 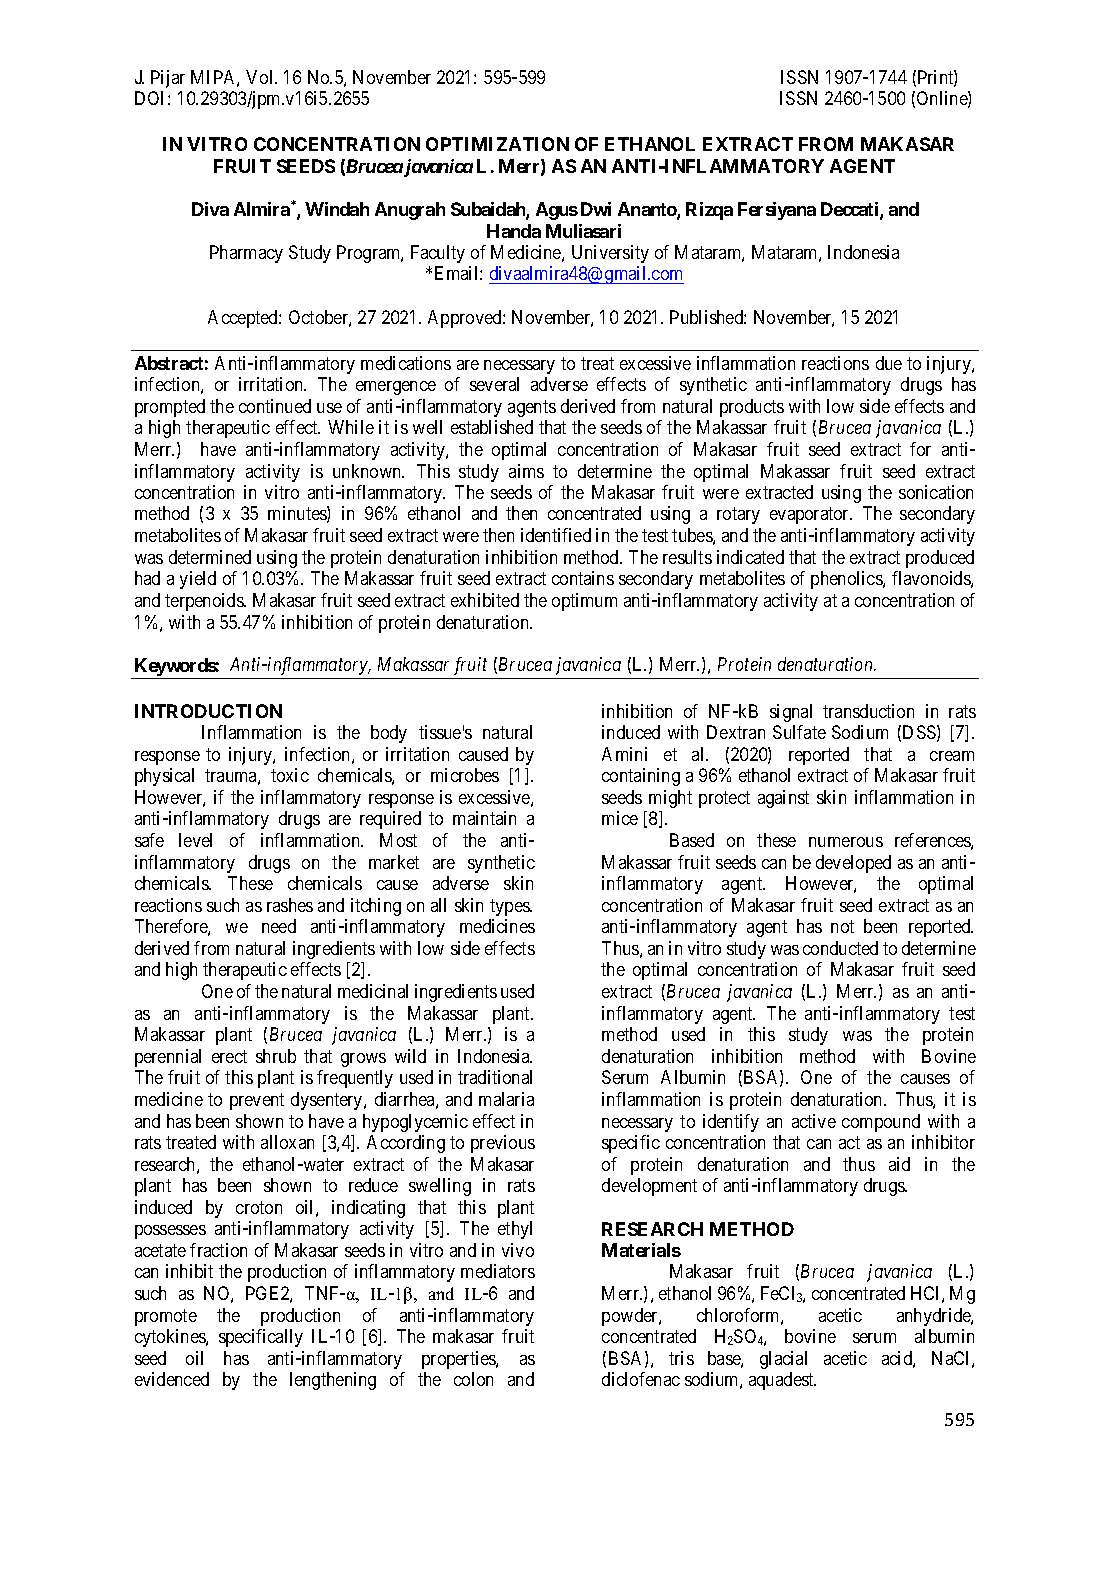 What do you see at coordinates (868, 711) in the image?
I see `transduction` at bounding box center [868, 711].
